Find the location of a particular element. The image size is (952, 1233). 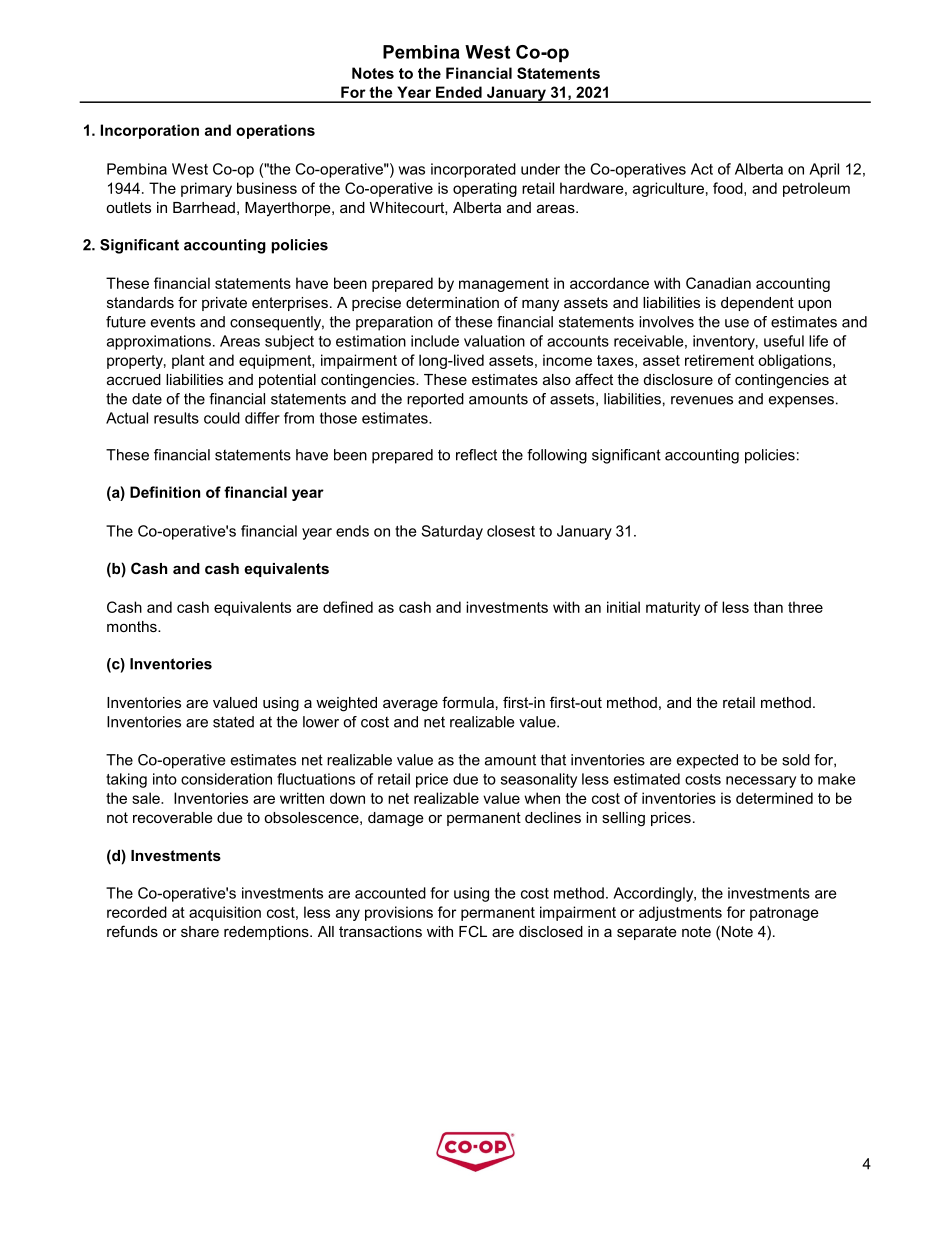

expenses is located at coordinates (801, 402).
